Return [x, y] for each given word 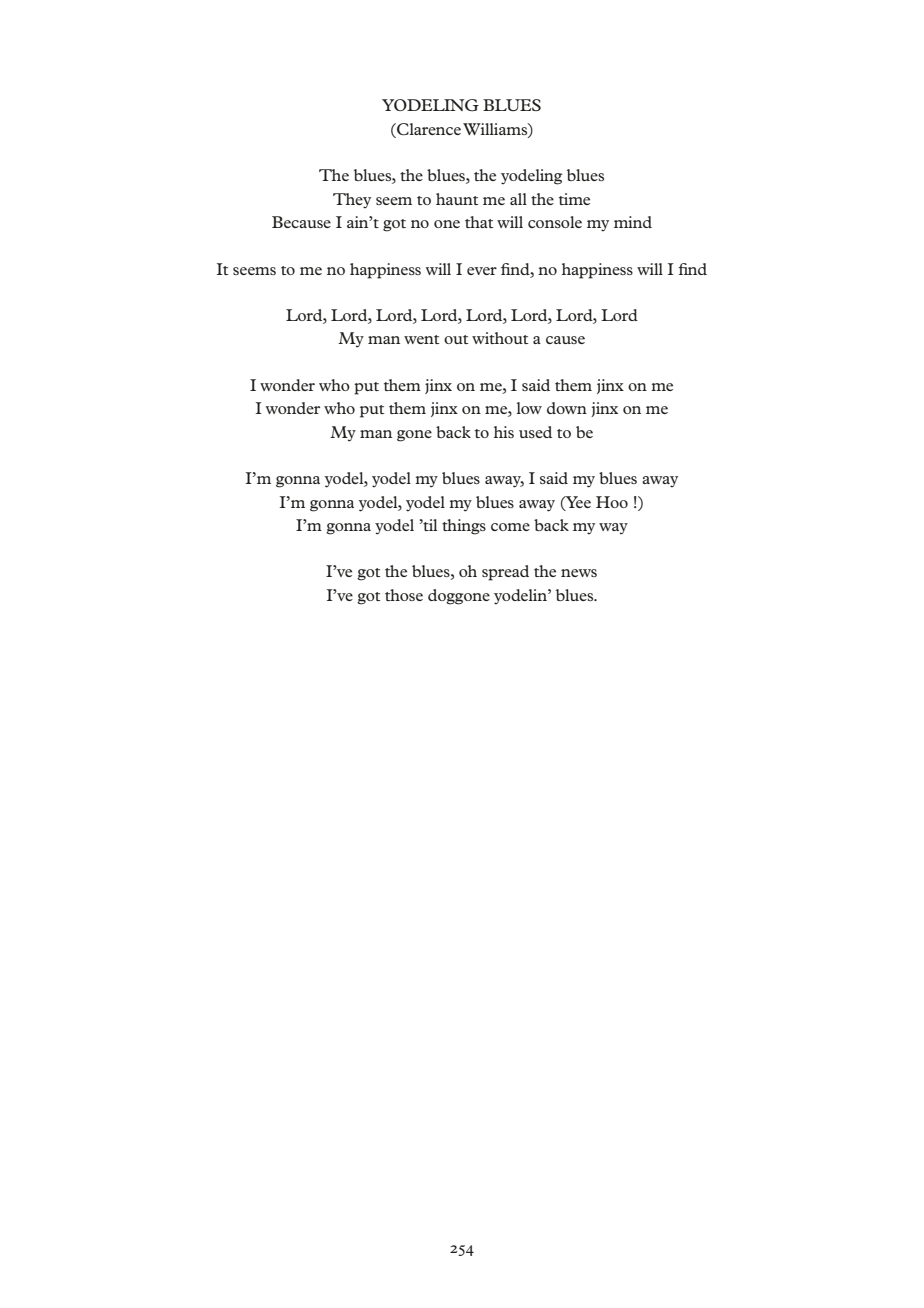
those [404, 595]
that [479, 222]
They [352, 200]
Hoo [612, 502]
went [421, 339]
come [510, 527]
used [535, 432]
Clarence [428, 129]
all [518, 199]
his [504, 432]
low [529, 408]
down [567, 408]
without [500, 338]
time [574, 199]
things [464, 527]
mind [633, 222]
